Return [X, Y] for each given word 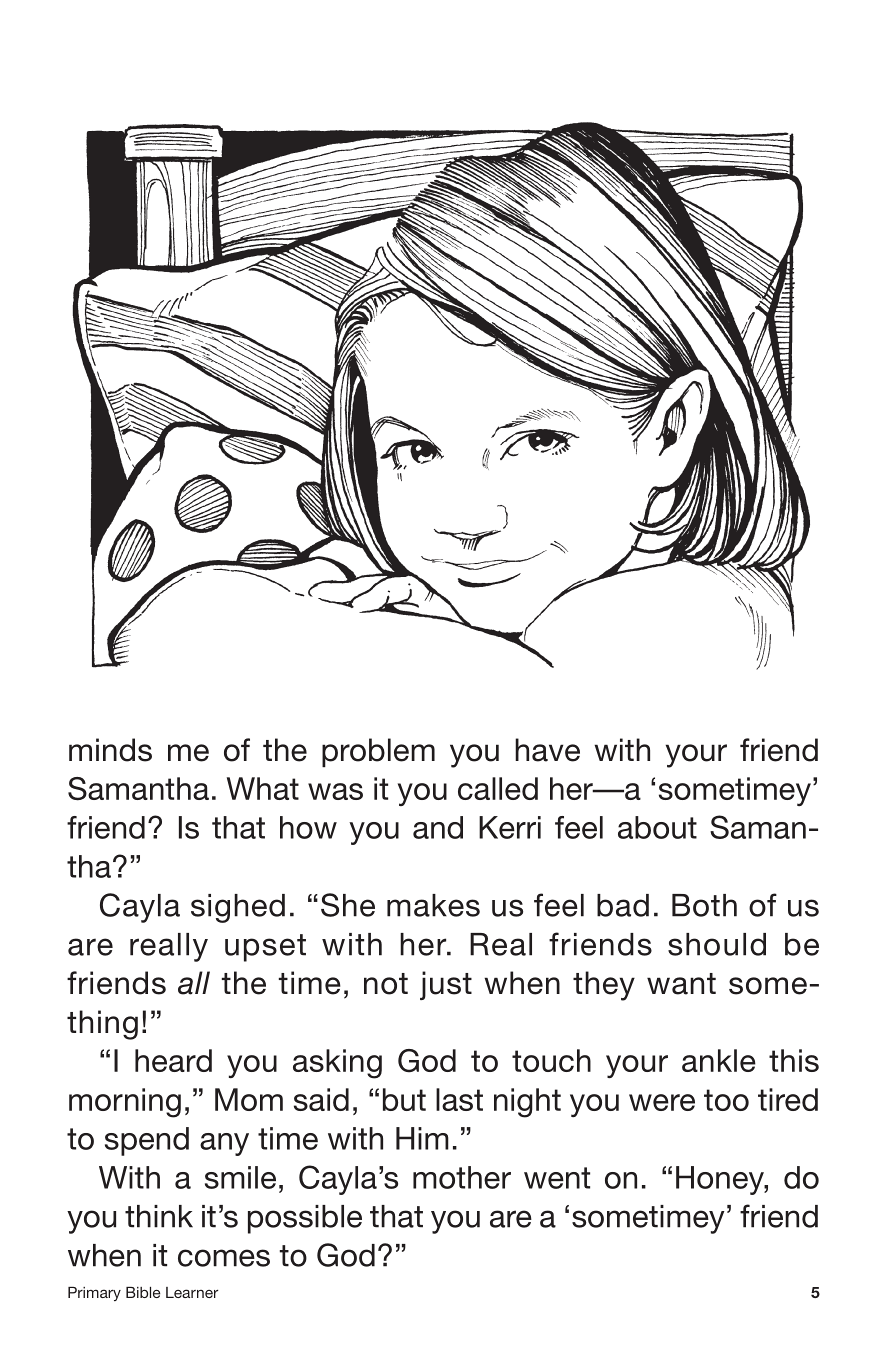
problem [378, 752]
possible [305, 1219]
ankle [719, 1060]
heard [173, 1060]
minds [110, 750]
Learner [192, 1292]
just [446, 985]
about [657, 827]
